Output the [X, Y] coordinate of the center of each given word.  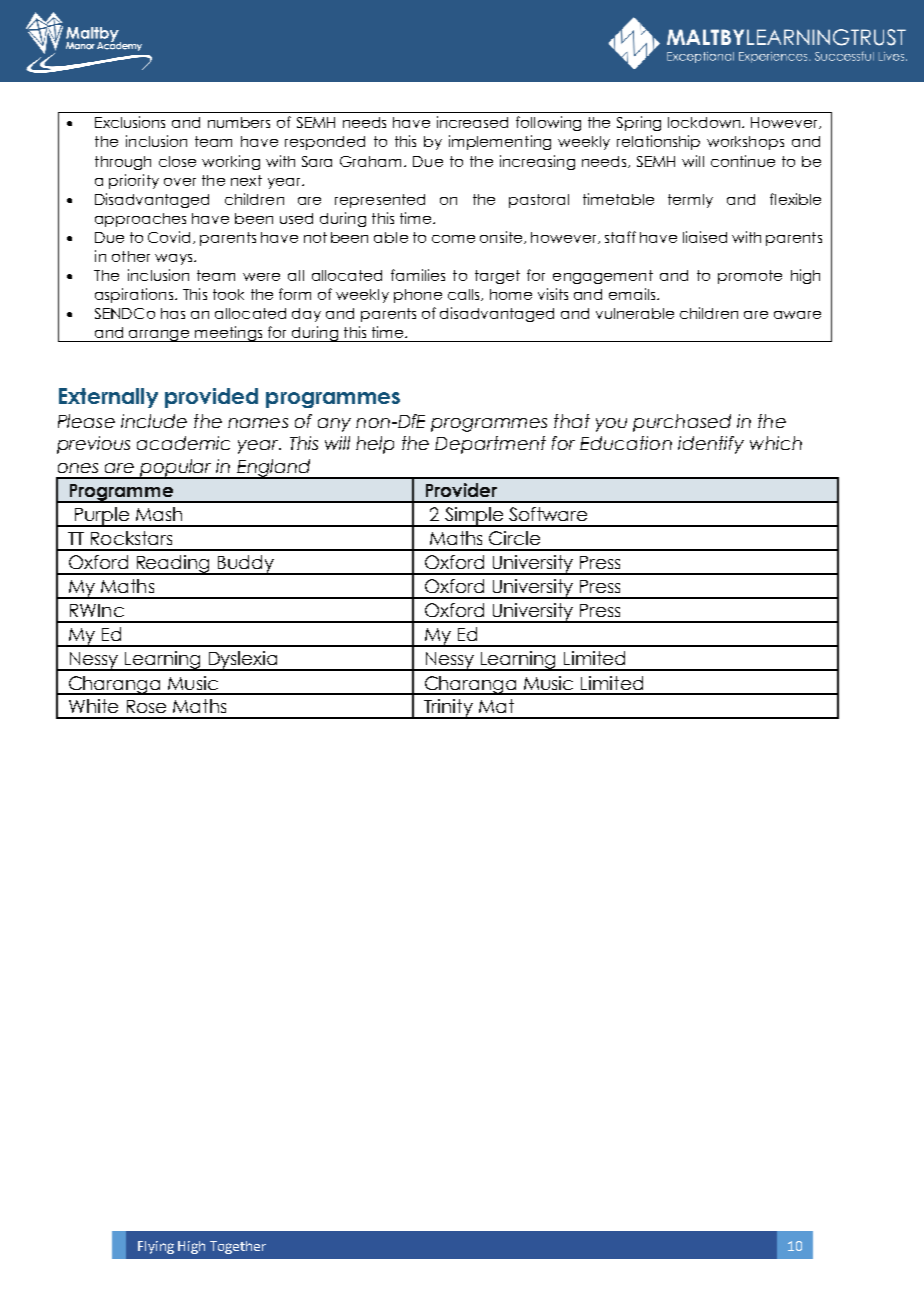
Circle [514, 538]
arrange [160, 336]
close [177, 161]
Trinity [448, 709]
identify [711, 445]
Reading [173, 565]
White [93, 706]
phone [418, 296]
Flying [156, 1247]
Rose [146, 706]
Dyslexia [243, 661]
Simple [473, 517]
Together [238, 1247]
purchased [682, 423]
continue [743, 161]
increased [472, 122]
